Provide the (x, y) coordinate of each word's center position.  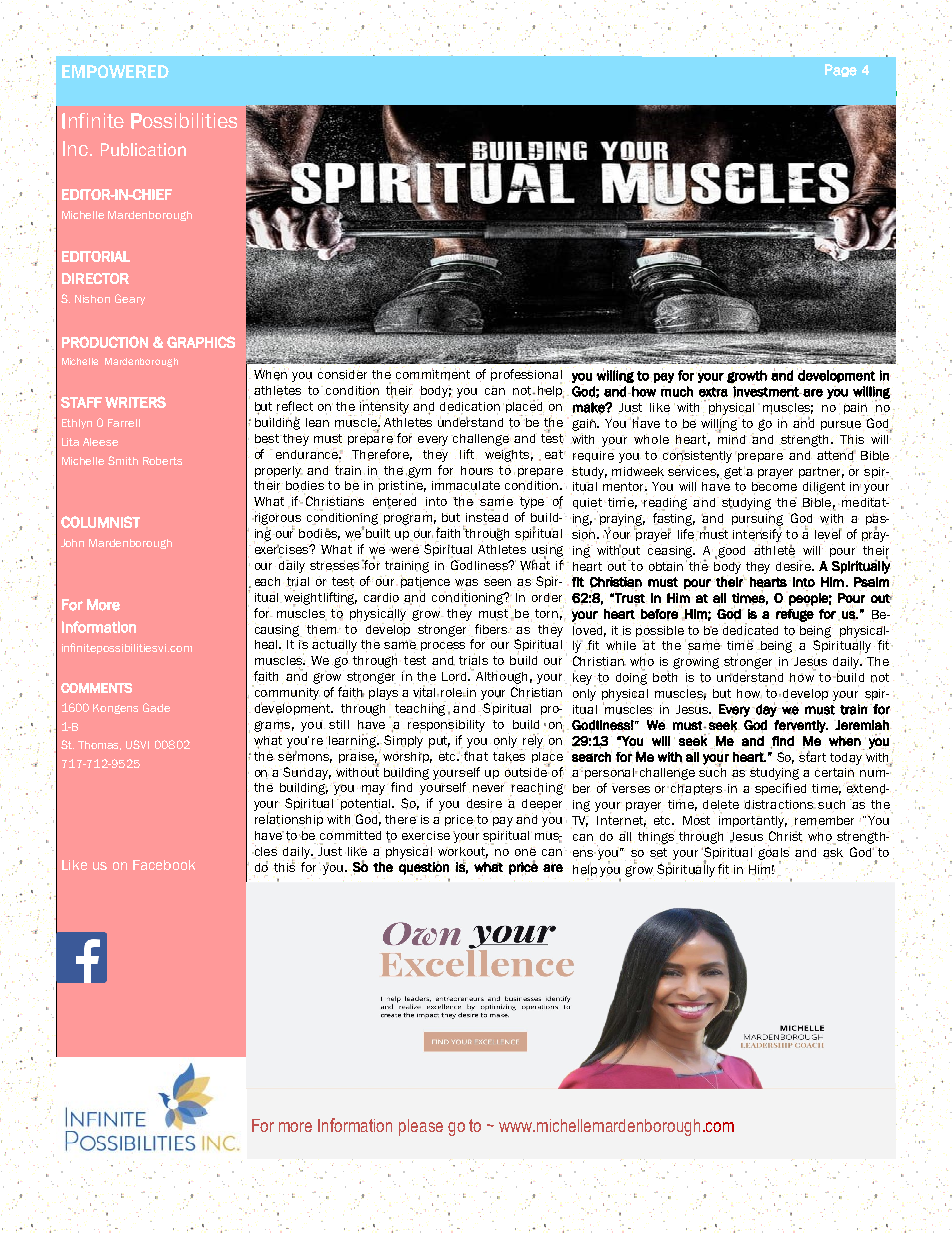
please (421, 1127)
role (453, 692)
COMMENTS (96, 688)
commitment (433, 374)
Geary (130, 299)
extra (713, 392)
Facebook (164, 865)
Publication (143, 149)
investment (767, 391)
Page (841, 70)
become (774, 488)
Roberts (162, 461)
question (424, 868)
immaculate (466, 486)
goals (774, 853)
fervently (801, 726)
